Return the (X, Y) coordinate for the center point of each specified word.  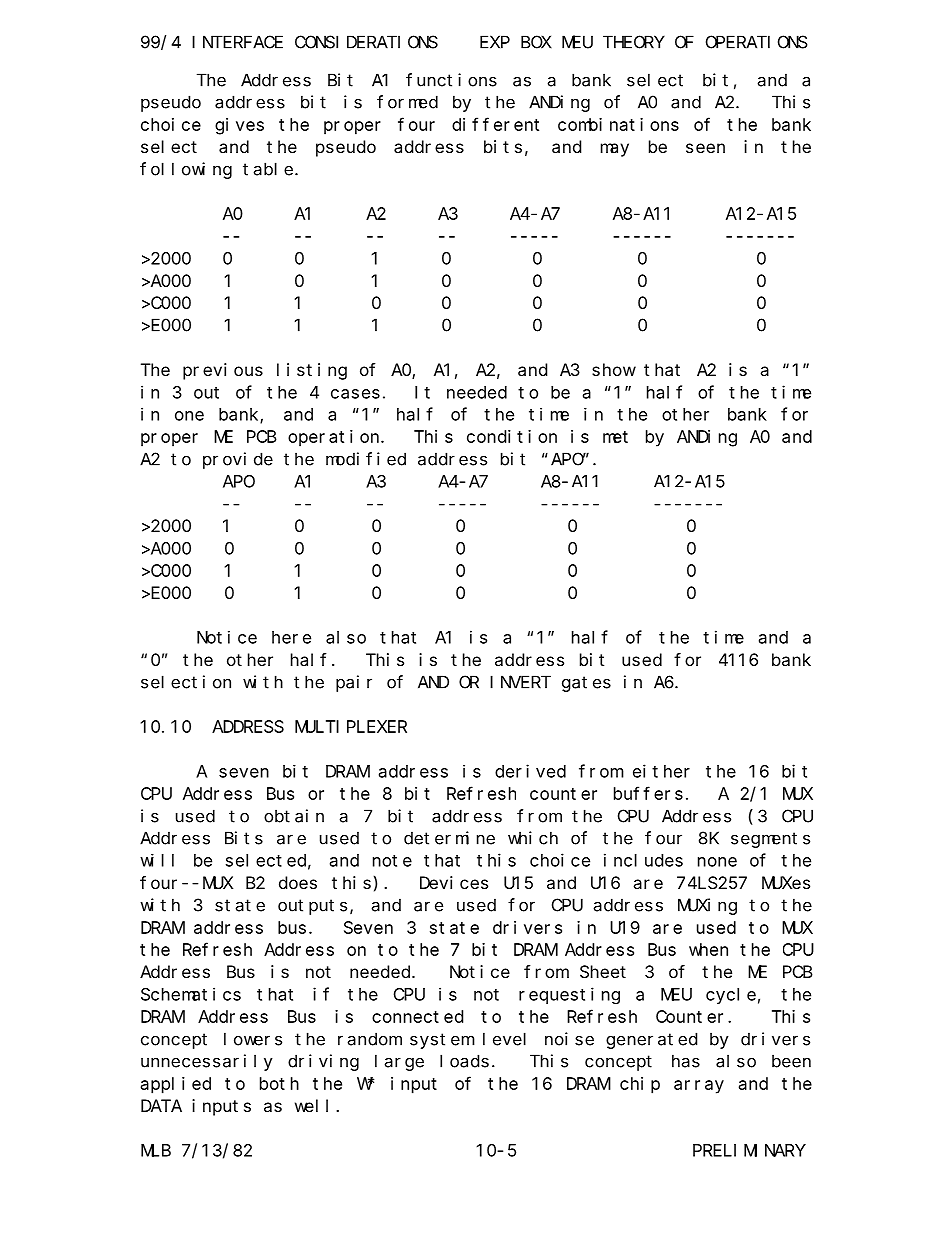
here (291, 637)
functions (451, 80)
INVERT (520, 682)
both (279, 1083)
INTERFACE (237, 42)
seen (705, 148)
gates (586, 684)
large (399, 1062)
